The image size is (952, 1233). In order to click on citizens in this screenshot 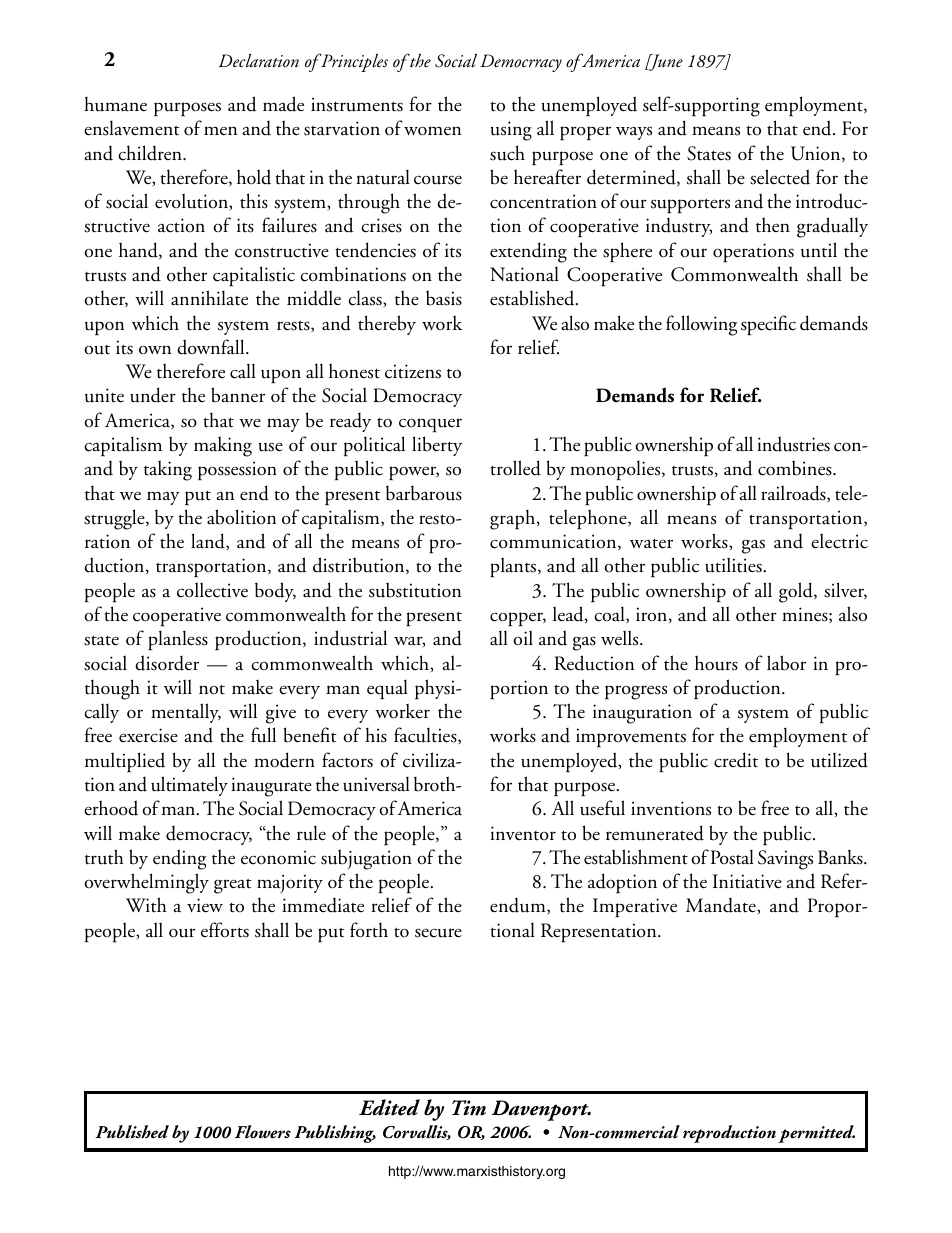, I will do `click(413, 371)`.
